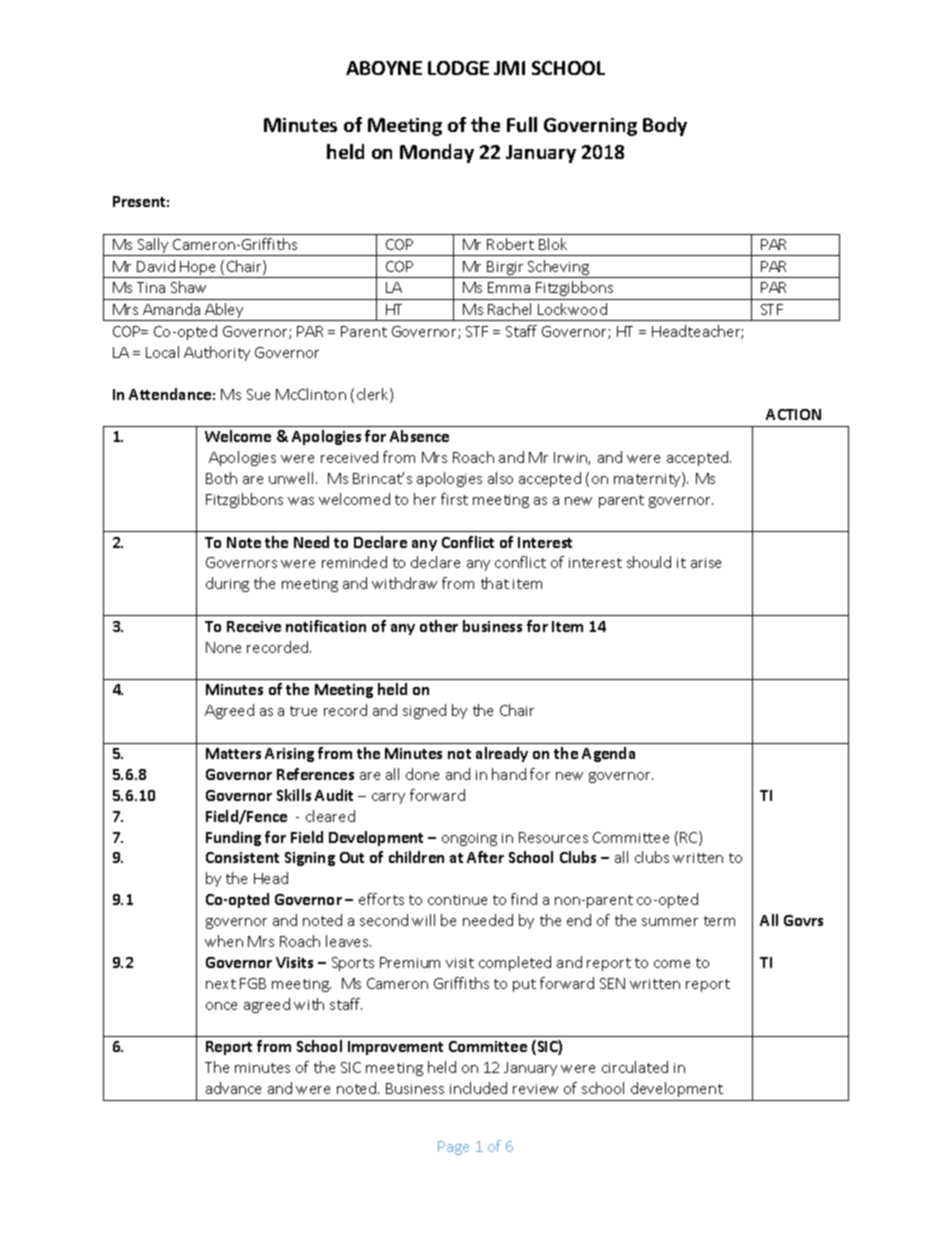 The height and width of the image is (1233, 952). I want to click on LODGE, so click(458, 68).
